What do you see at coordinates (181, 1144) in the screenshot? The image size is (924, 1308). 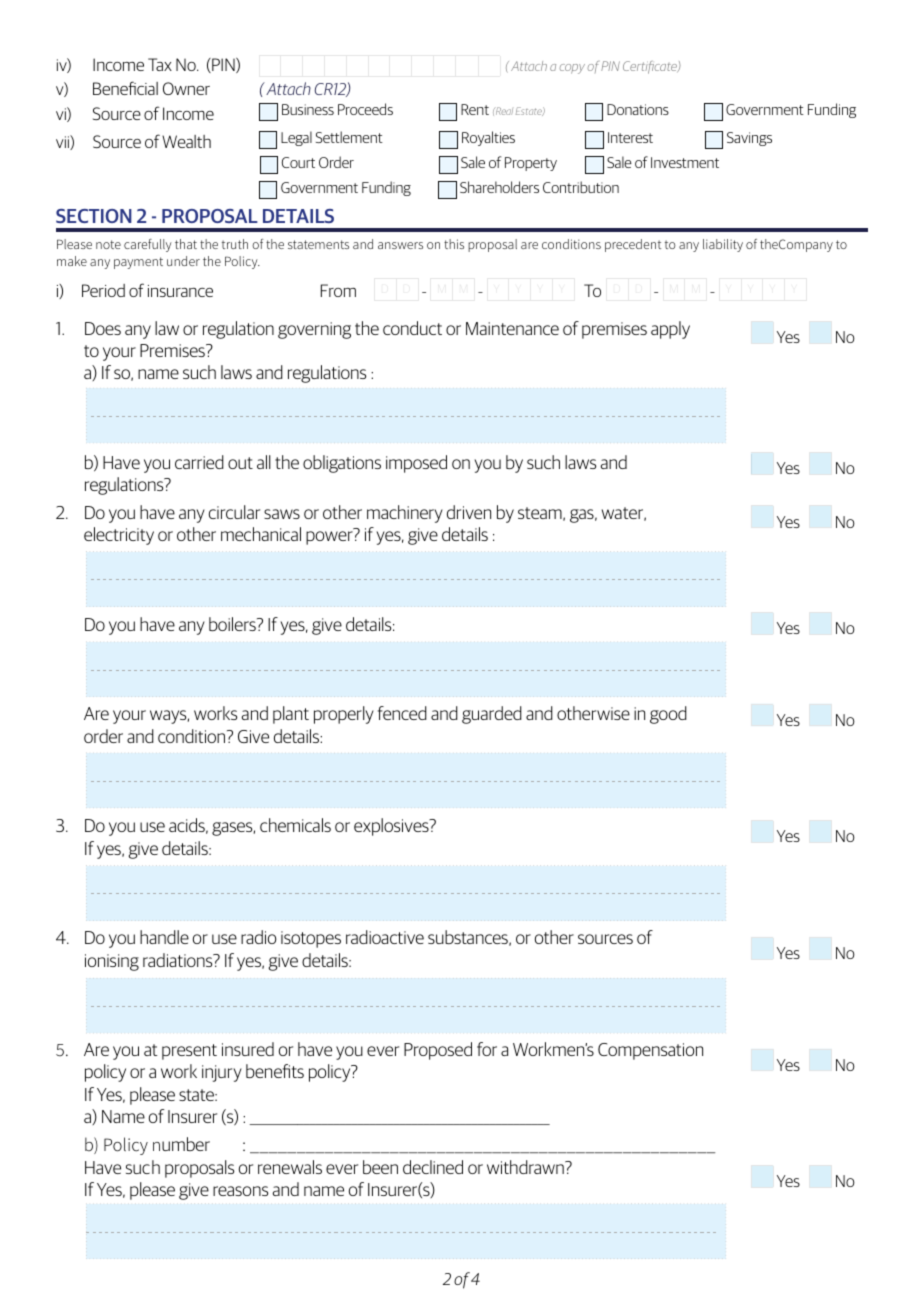 I see `number` at bounding box center [181, 1144].
